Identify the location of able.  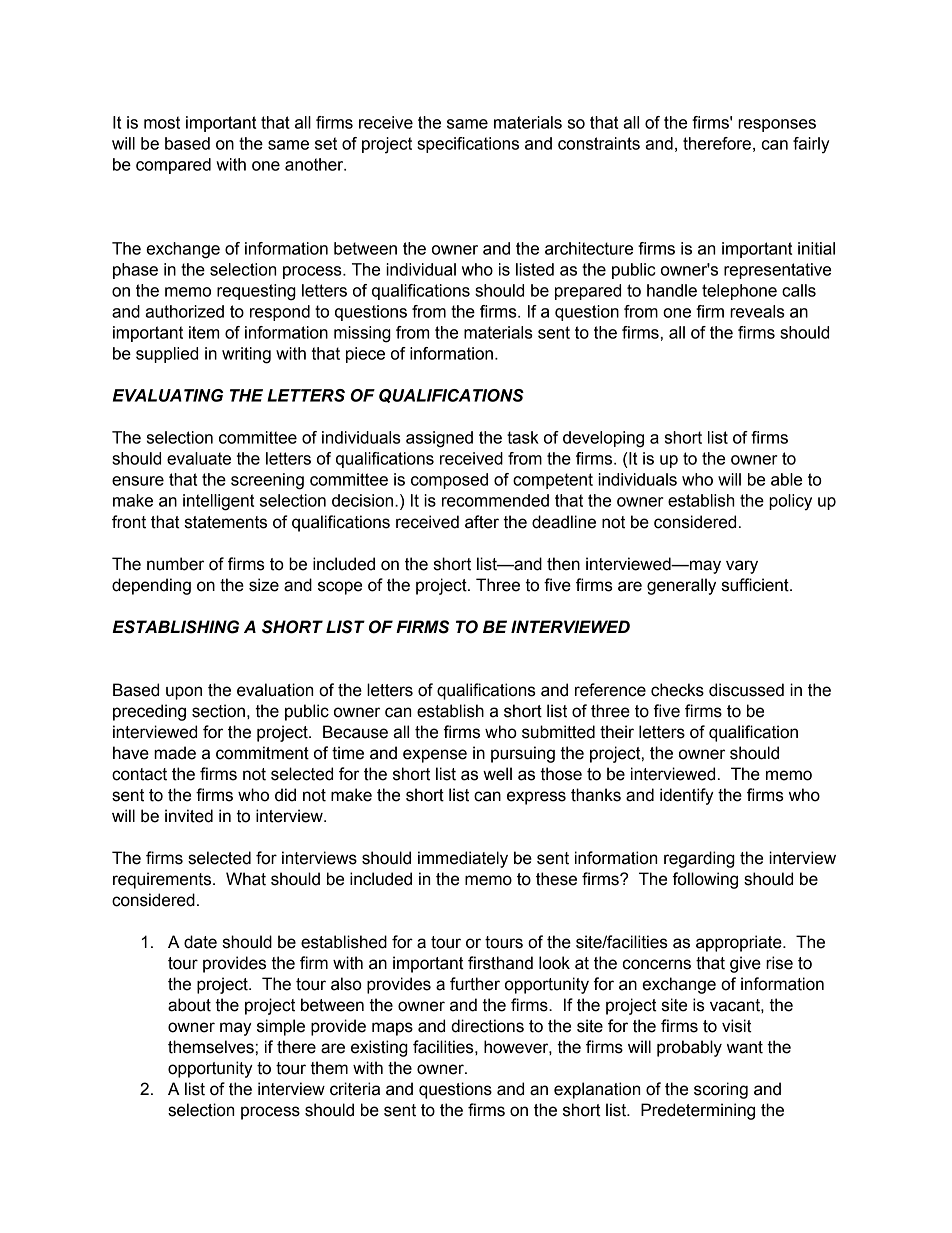
(786, 479).
